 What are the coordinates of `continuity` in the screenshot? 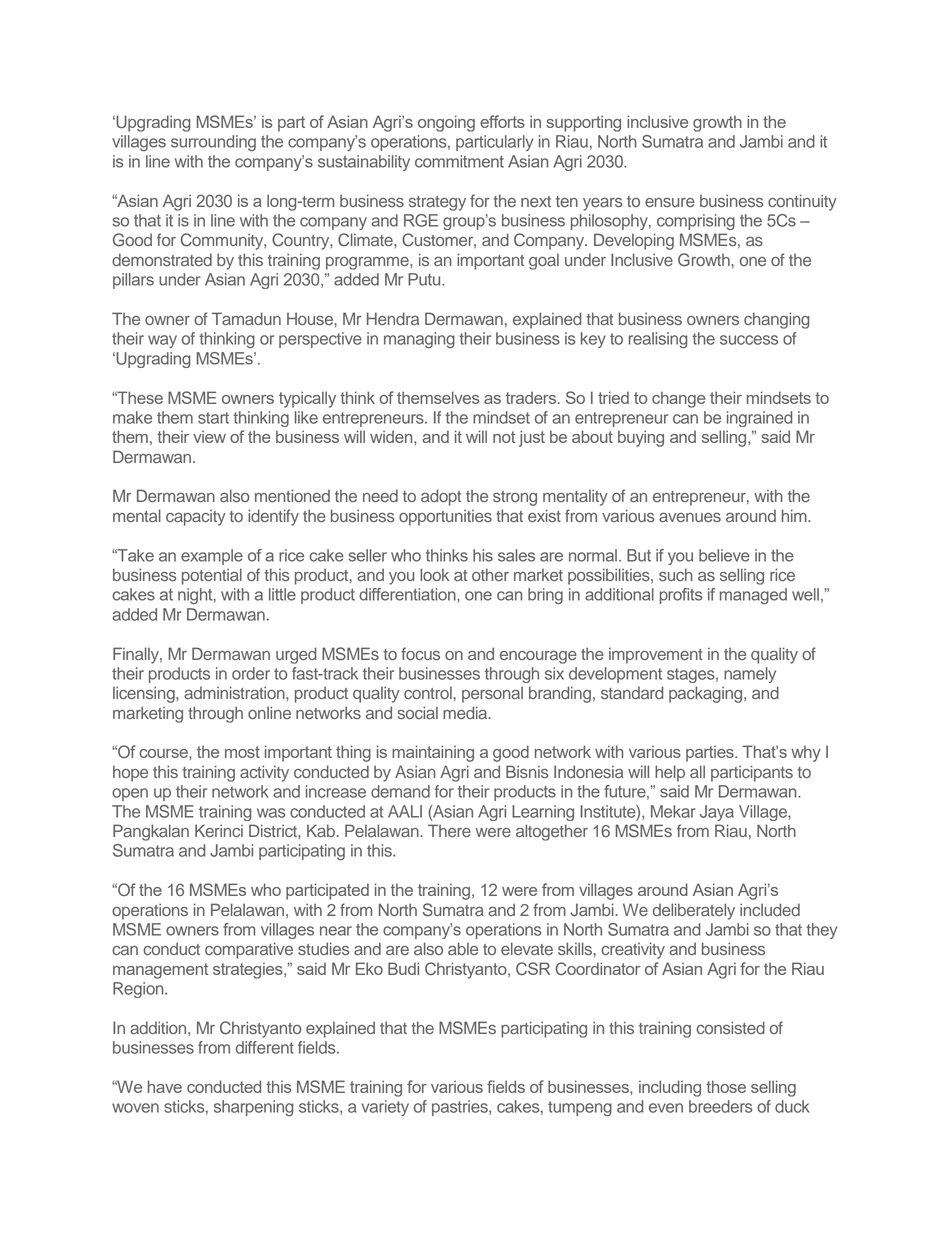 It's located at (802, 202).
